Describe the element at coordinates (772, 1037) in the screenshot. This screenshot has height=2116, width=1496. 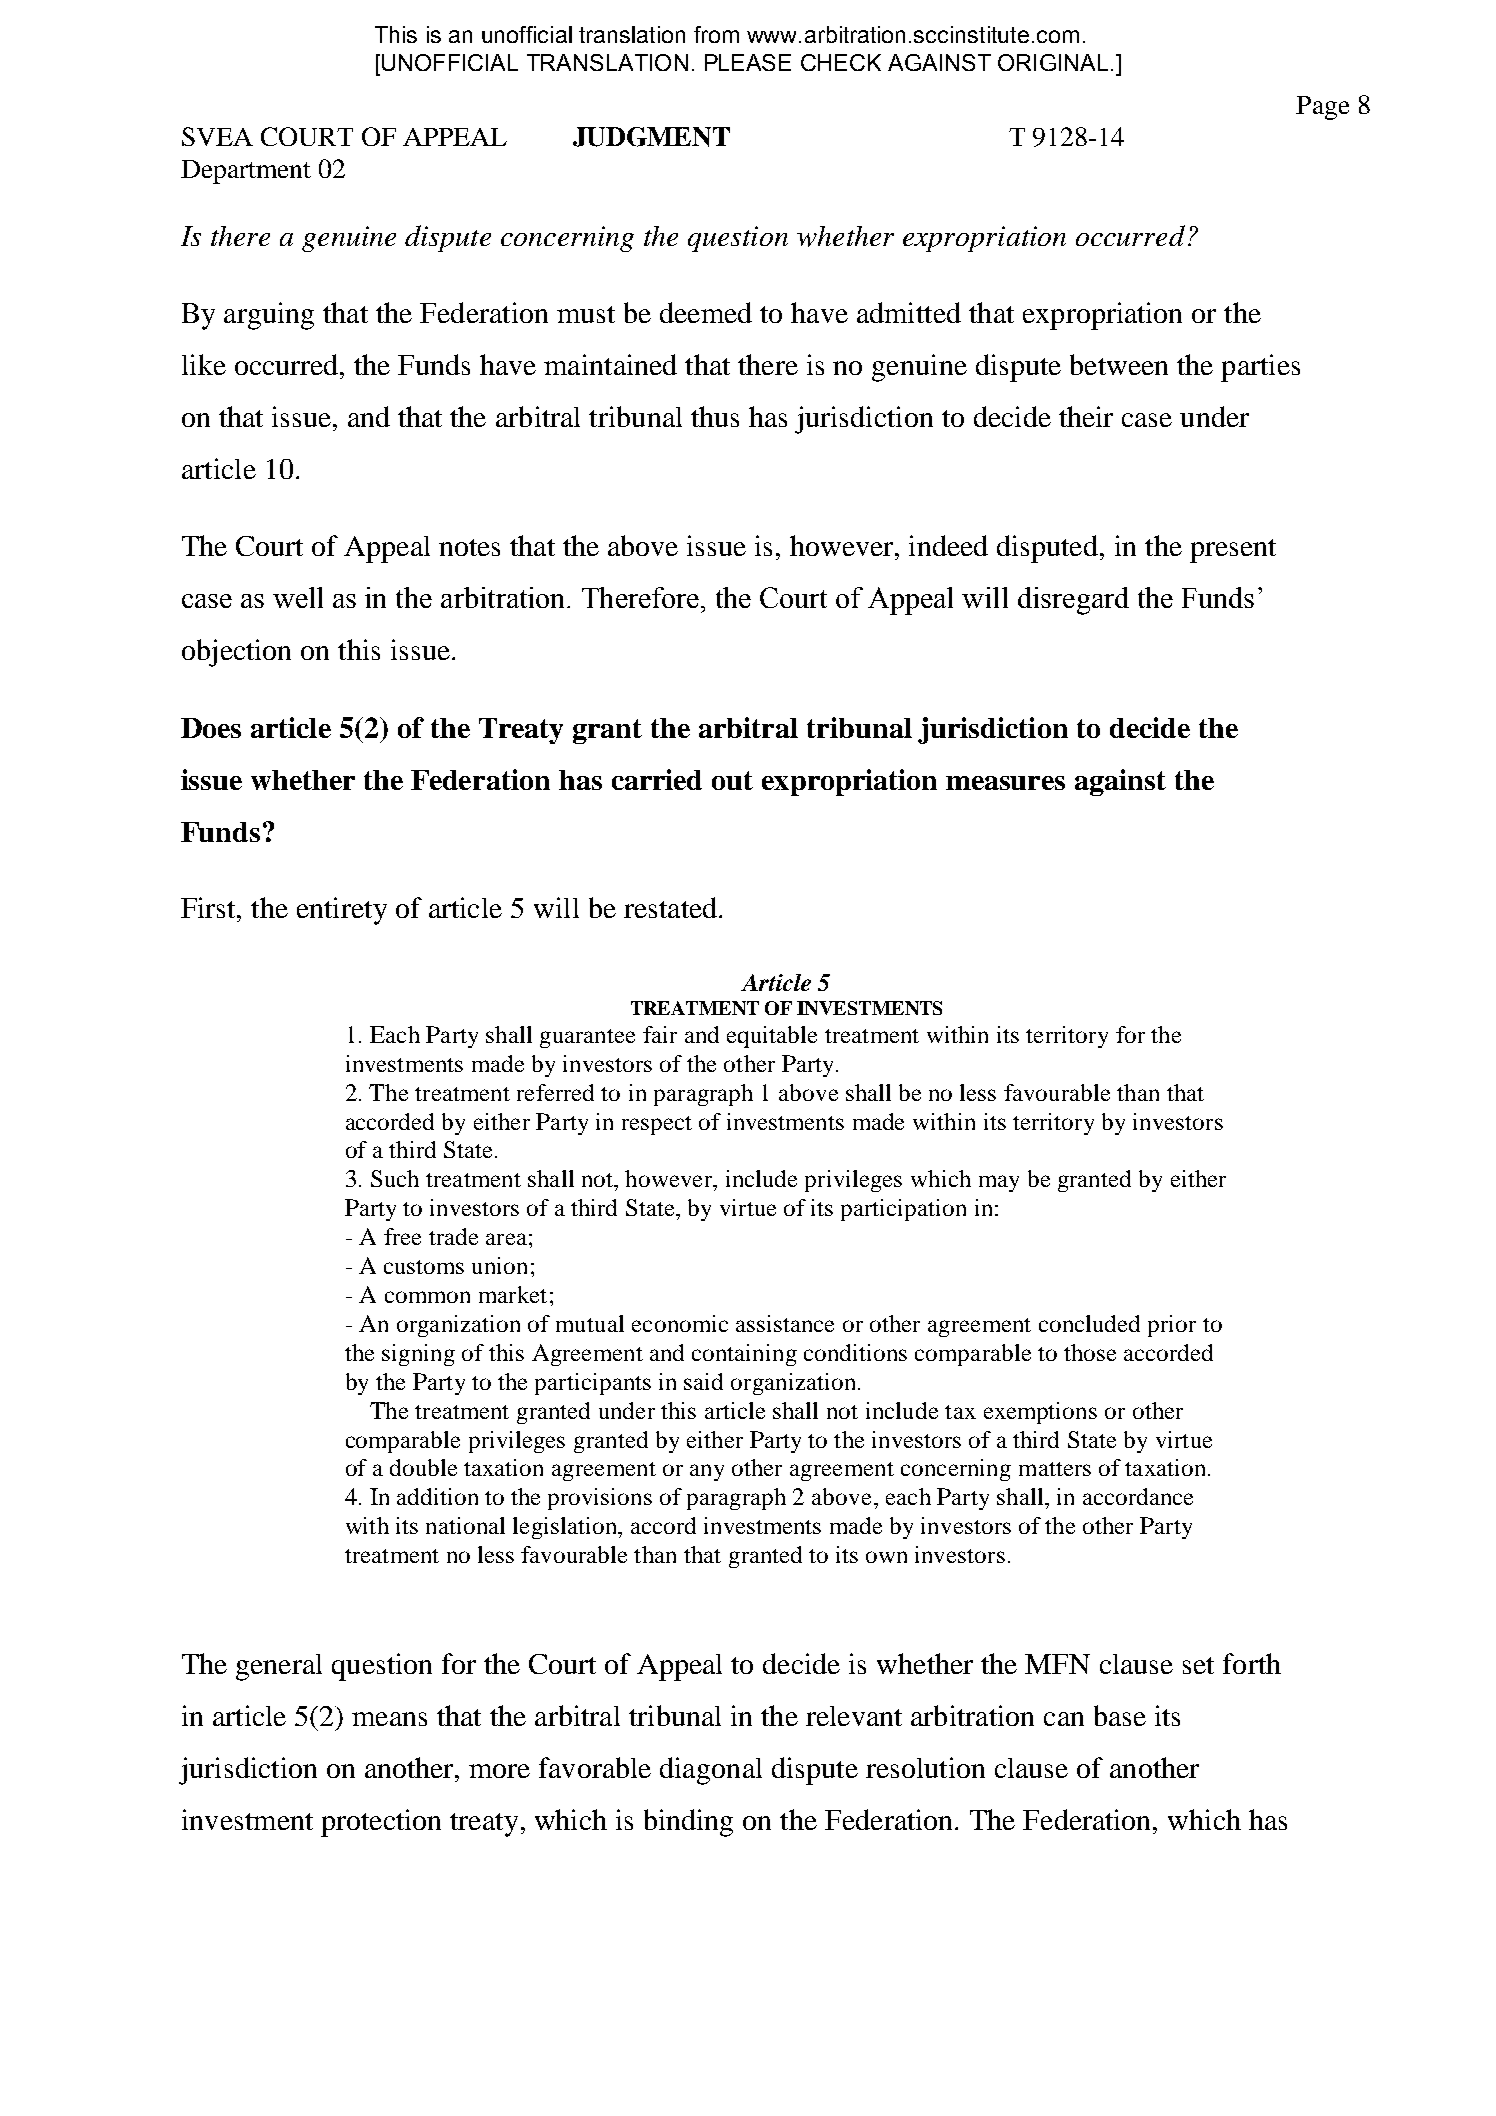
I see `equitable` at that location.
